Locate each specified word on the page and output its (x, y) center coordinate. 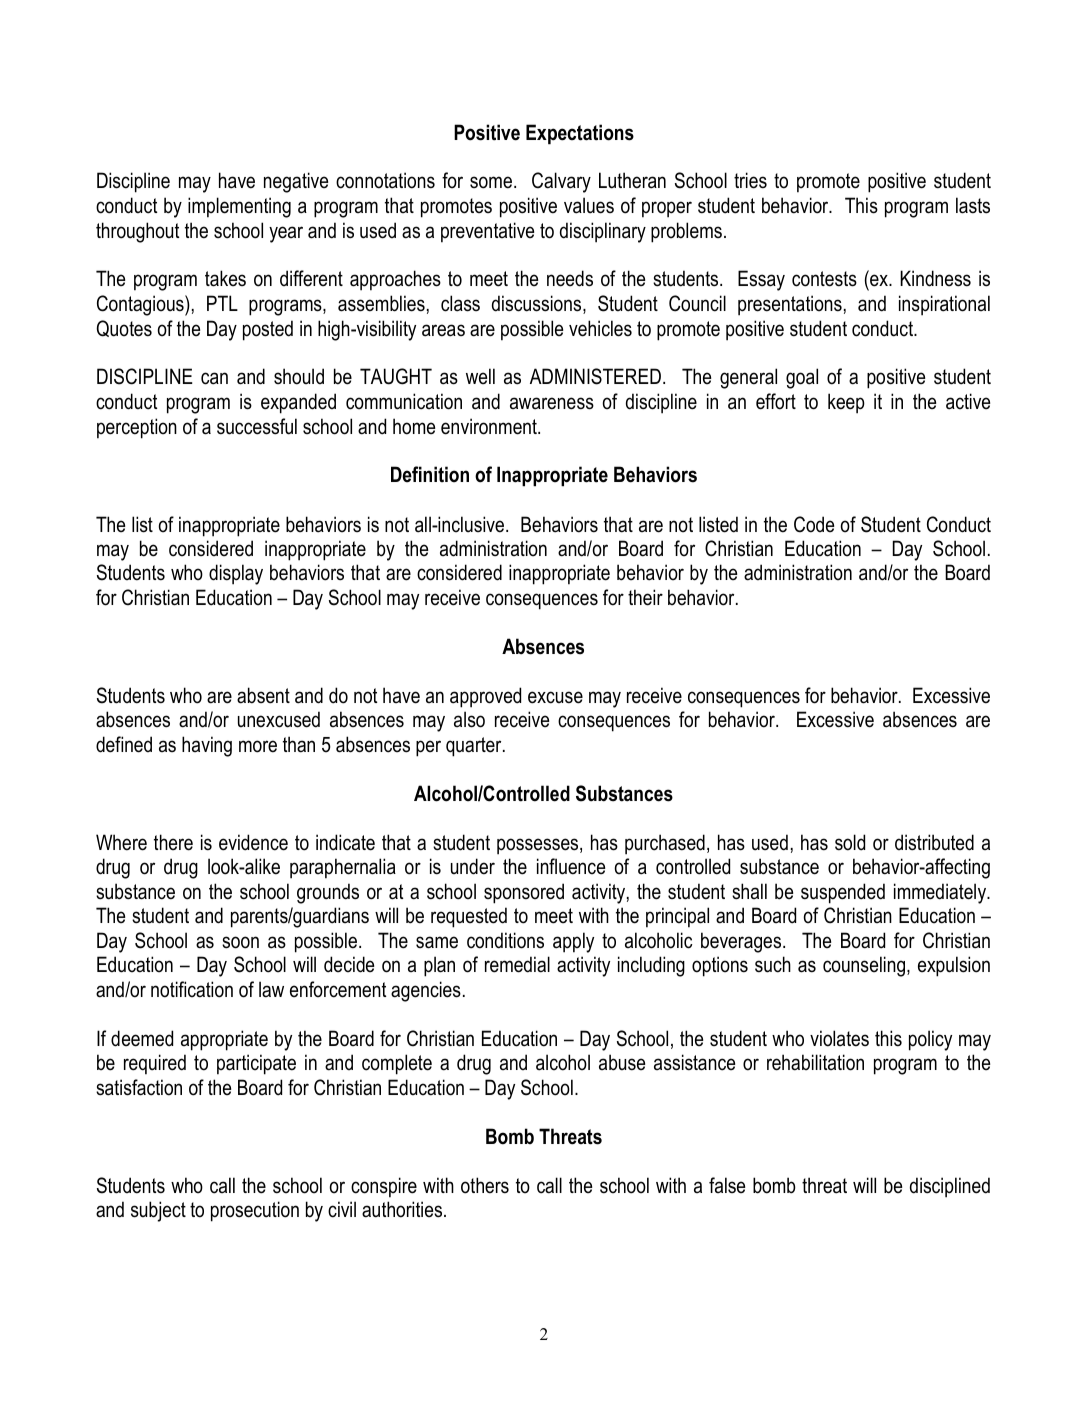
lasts (973, 205)
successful (257, 426)
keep (846, 403)
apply (573, 942)
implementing (239, 207)
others (485, 1185)
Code (814, 524)
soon (240, 942)
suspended (843, 893)
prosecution (255, 1211)
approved (485, 697)
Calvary (561, 182)
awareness (552, 403)
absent (263, 695)
